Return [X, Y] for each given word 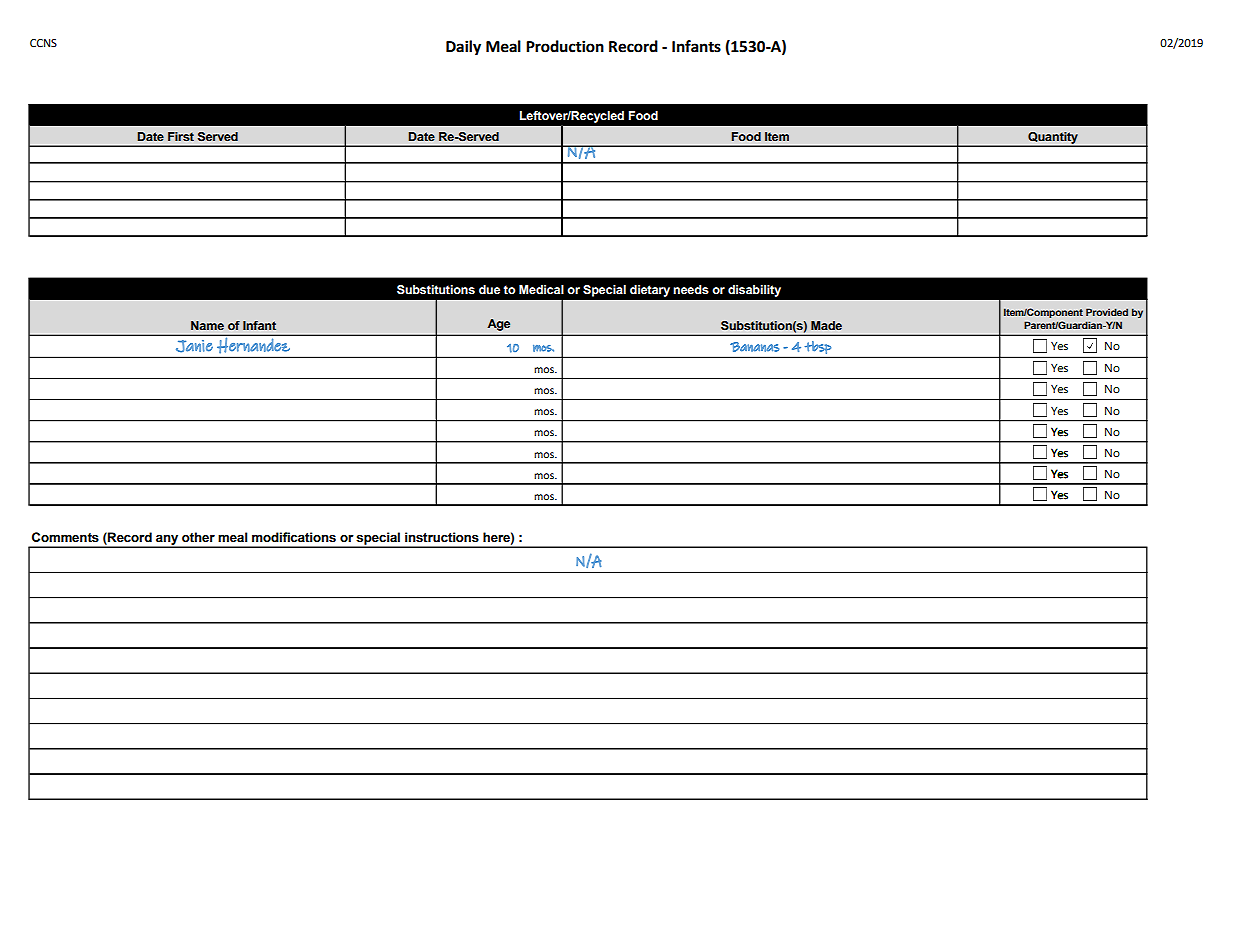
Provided [1107, 312]
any [167, 541]
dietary [650, 291]
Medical [541, 289]
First [181, 136]
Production [565, 46]
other [198, 537]
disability [754, 291]
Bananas [754, 347]
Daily [463, 48]
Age [498, 325]
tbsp [818, 347]
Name [207, 325]
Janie [194, 346]
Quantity [1053, 139]
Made [826, 325]
